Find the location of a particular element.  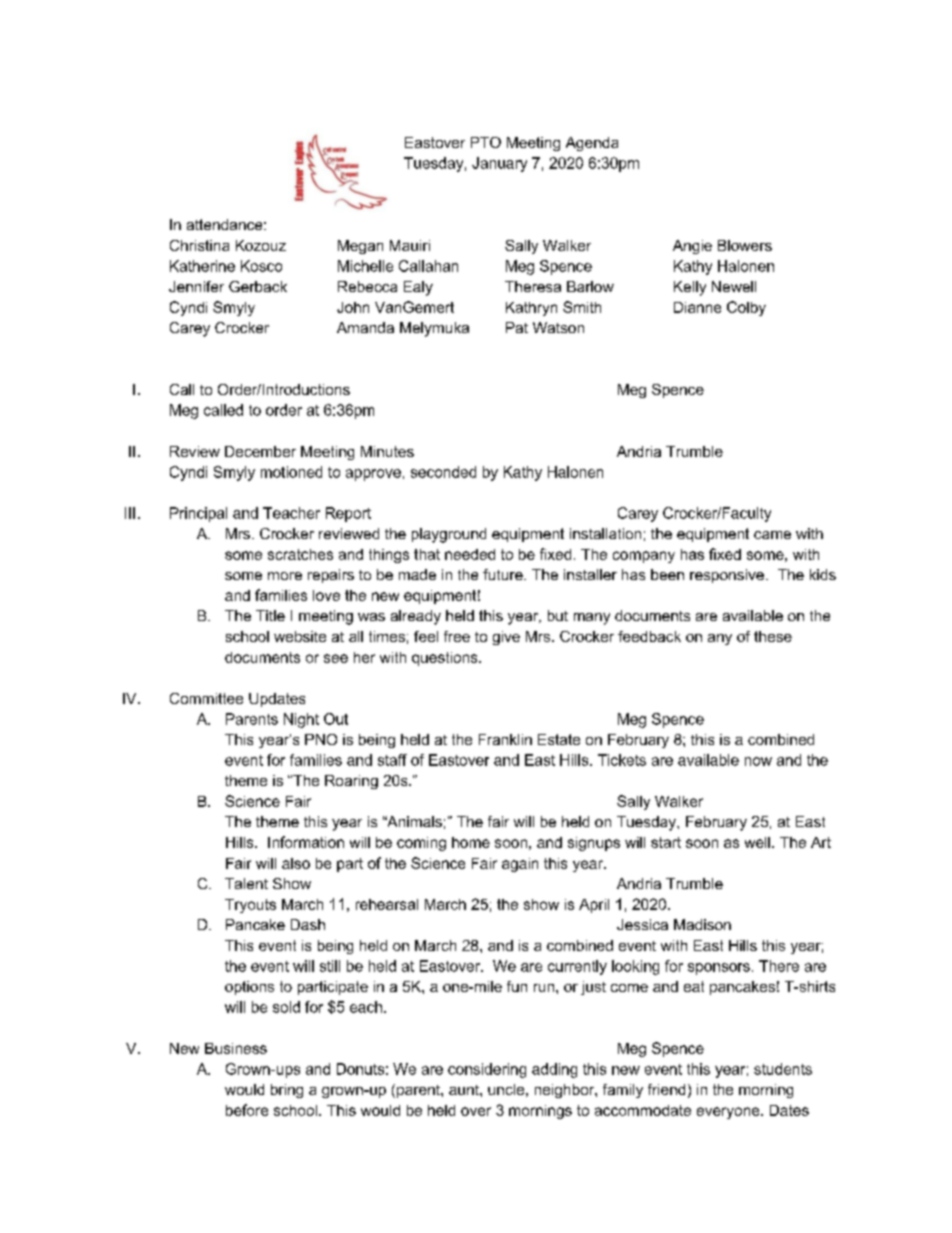

Principal is located at coordinates (198, 514).
